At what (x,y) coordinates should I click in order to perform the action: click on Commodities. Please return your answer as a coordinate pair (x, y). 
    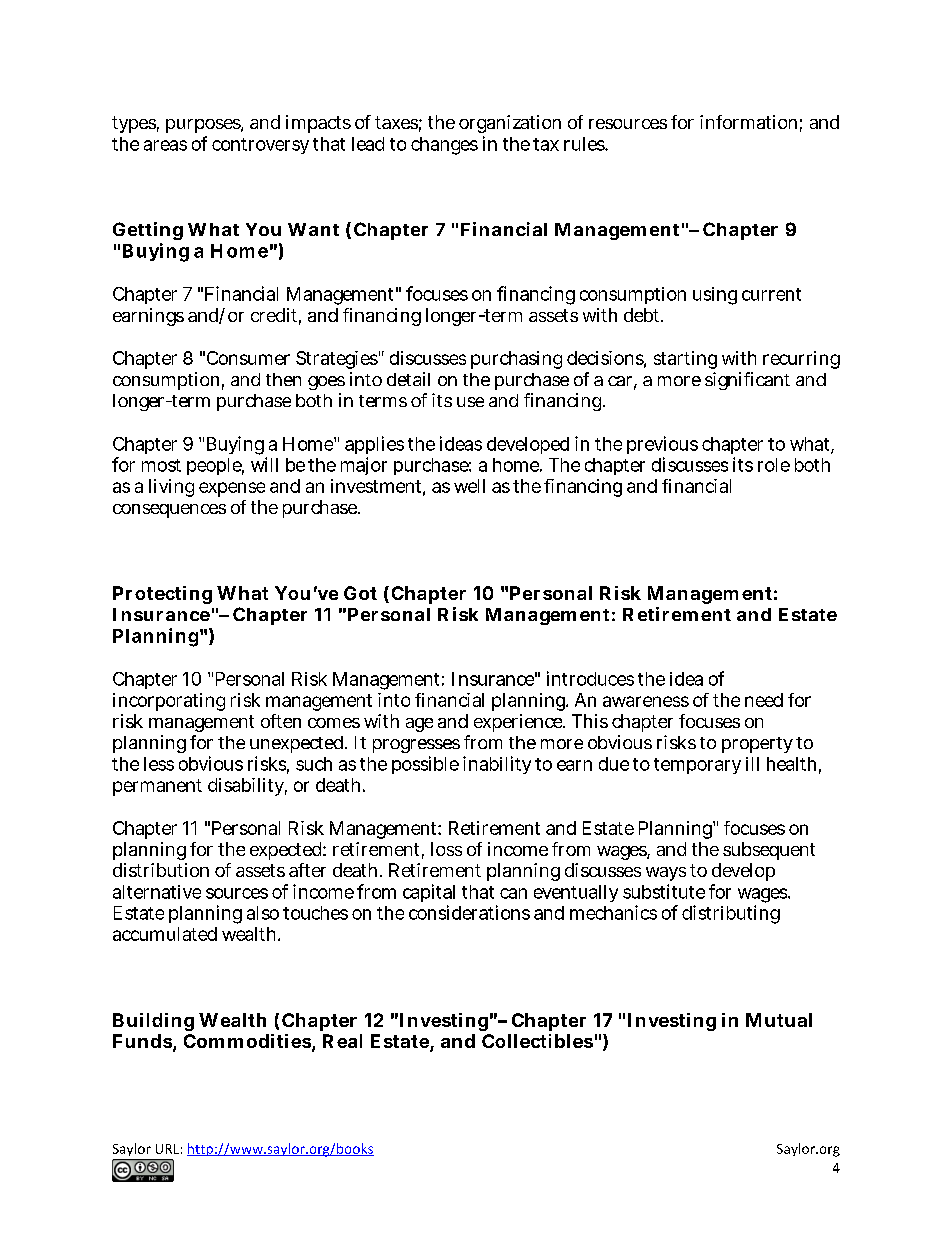
    Looking at the image, I should click on (247, 1041).
